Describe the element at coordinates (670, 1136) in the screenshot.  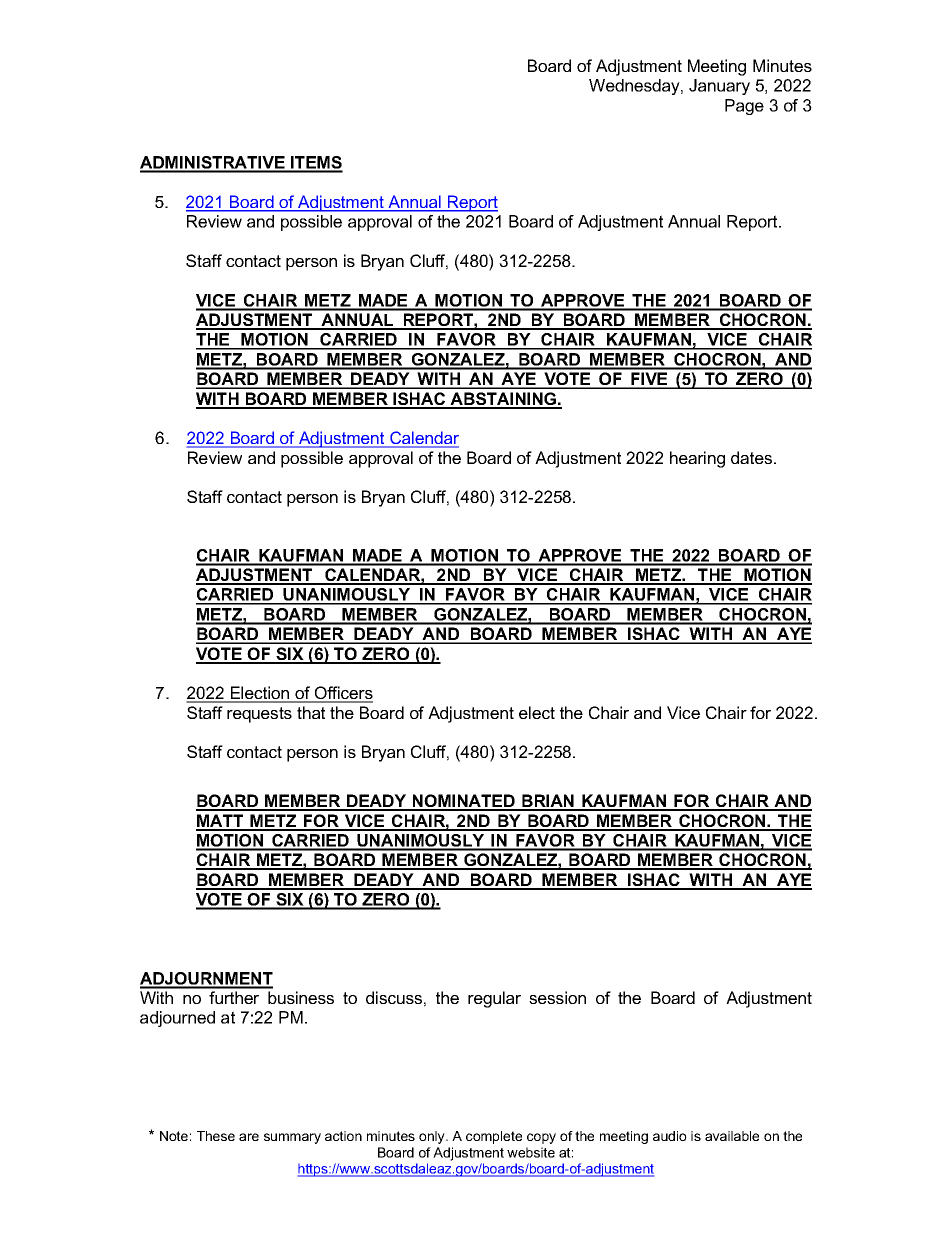
I see `audio` at that location.
